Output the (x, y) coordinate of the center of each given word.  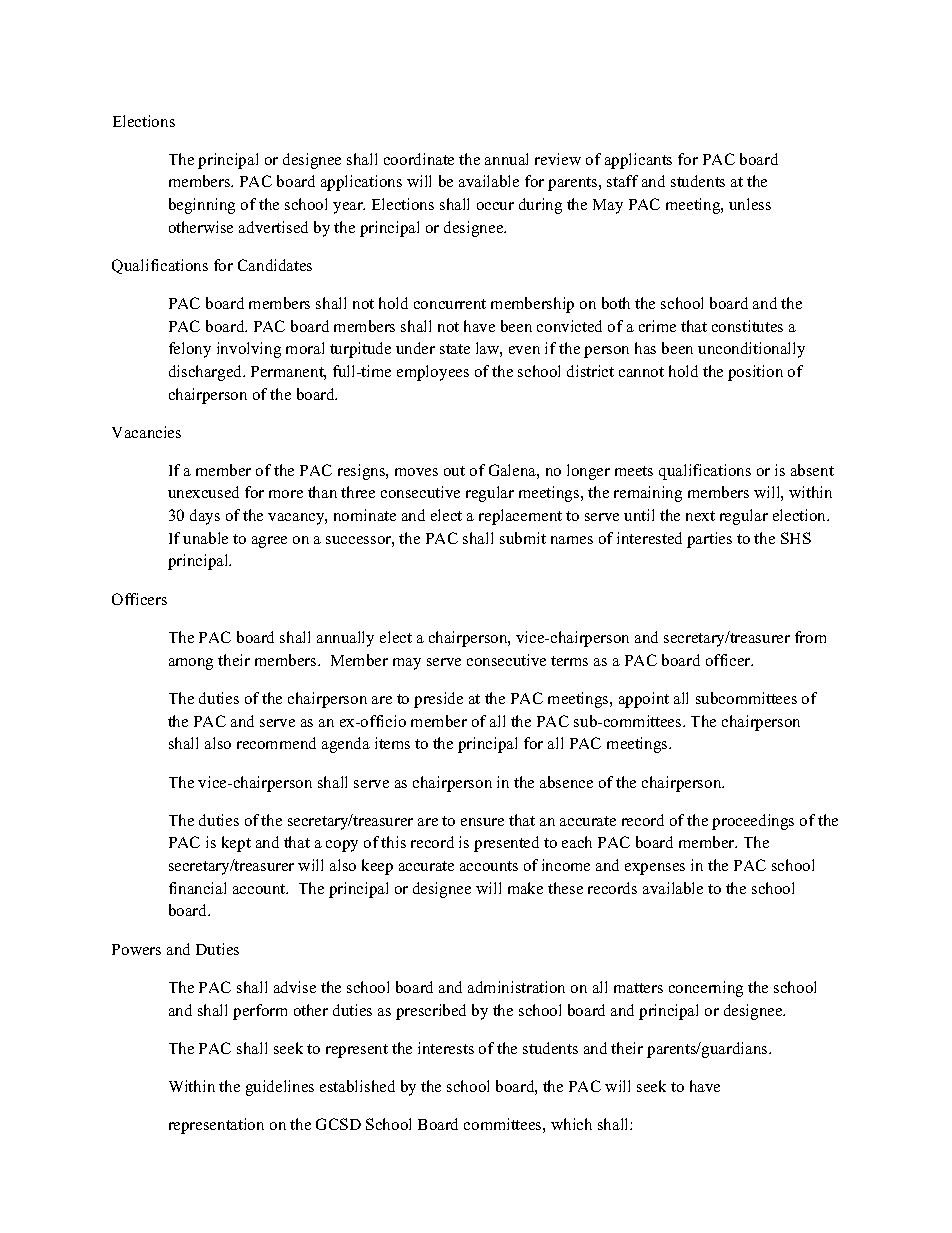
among (191, 664)
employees (433, 373)
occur (495, 206)
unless (750, 204)
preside (438, 700)
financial (197, 888)
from (810, 637)
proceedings (753, 822)
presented (506, 844)
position (755, 373)
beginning (202, 206)
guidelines (280, 1088)
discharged (207, 373)
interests (446, 1048)
